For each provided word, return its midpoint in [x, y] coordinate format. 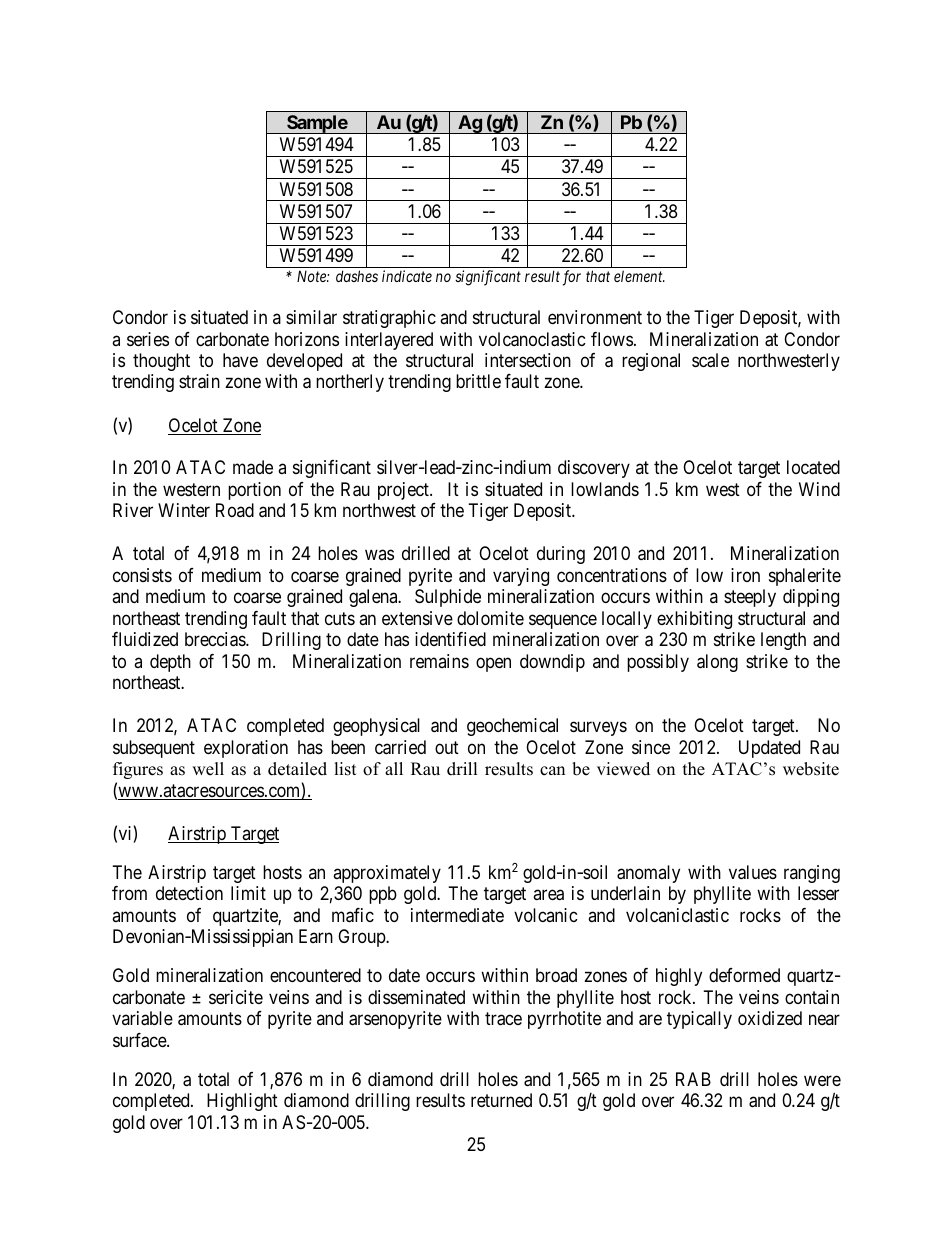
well [208, 769]
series [148, 339]
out [447, 747]
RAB [693, 1079]
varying [521, 577]
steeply [750, 598]
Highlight [242, 1102]
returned [501, 1100]
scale [710, 360]
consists [142, 575]
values [753, 872]
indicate [407, 276]
